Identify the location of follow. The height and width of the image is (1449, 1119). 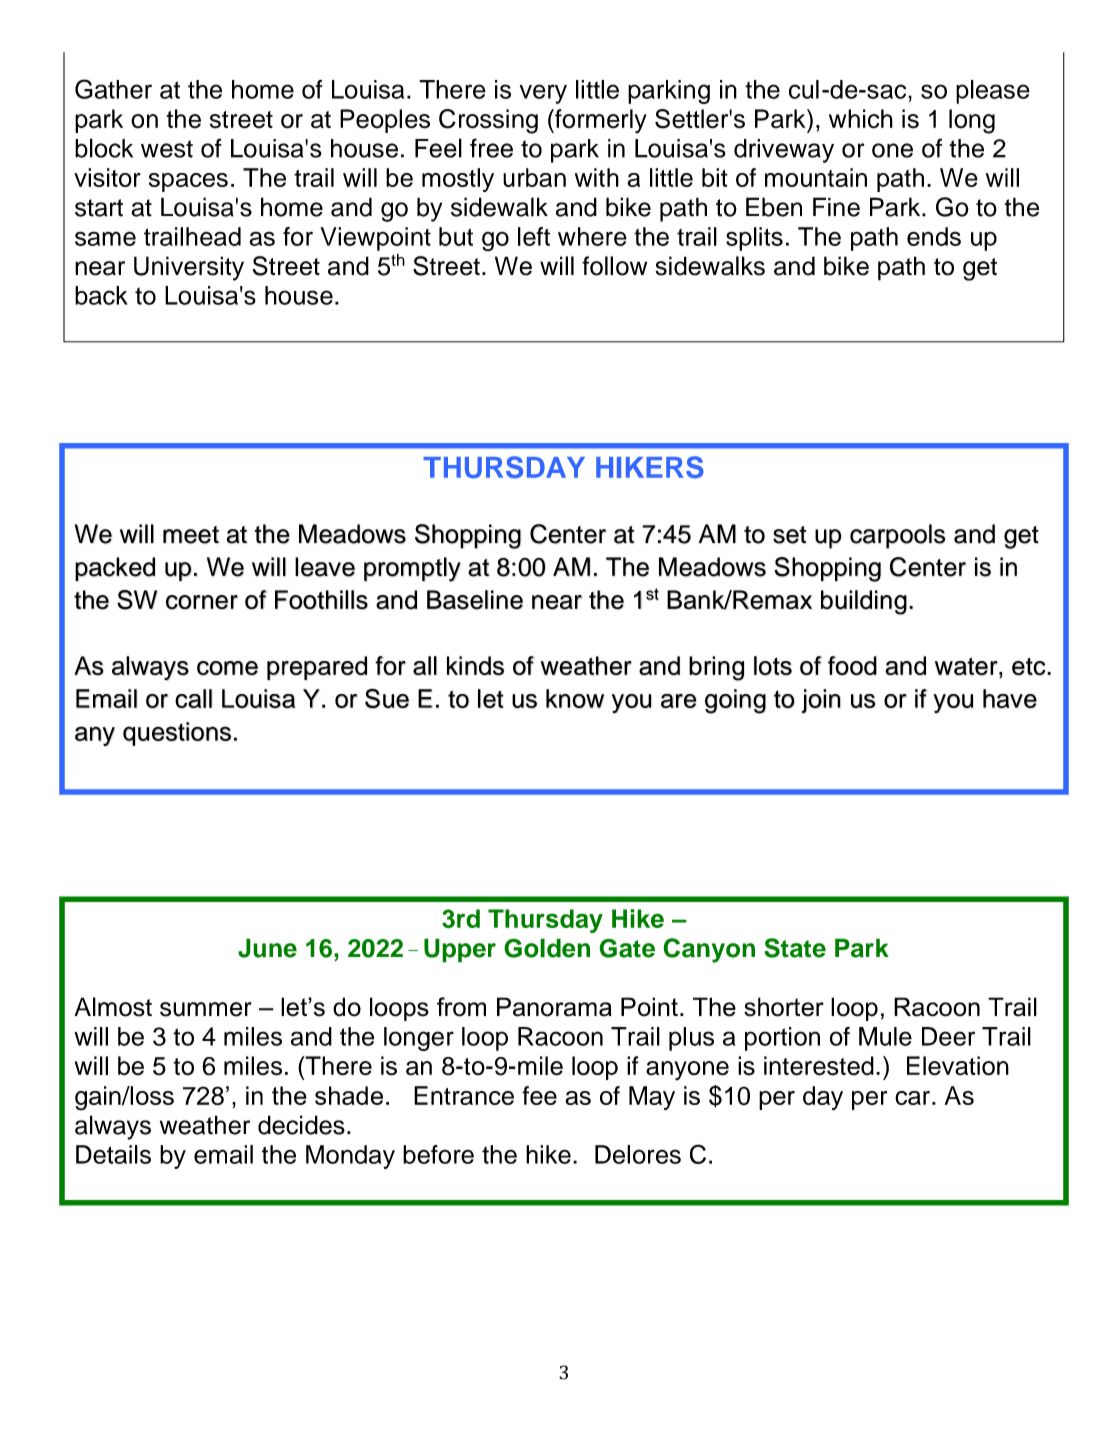
(614, 266).
